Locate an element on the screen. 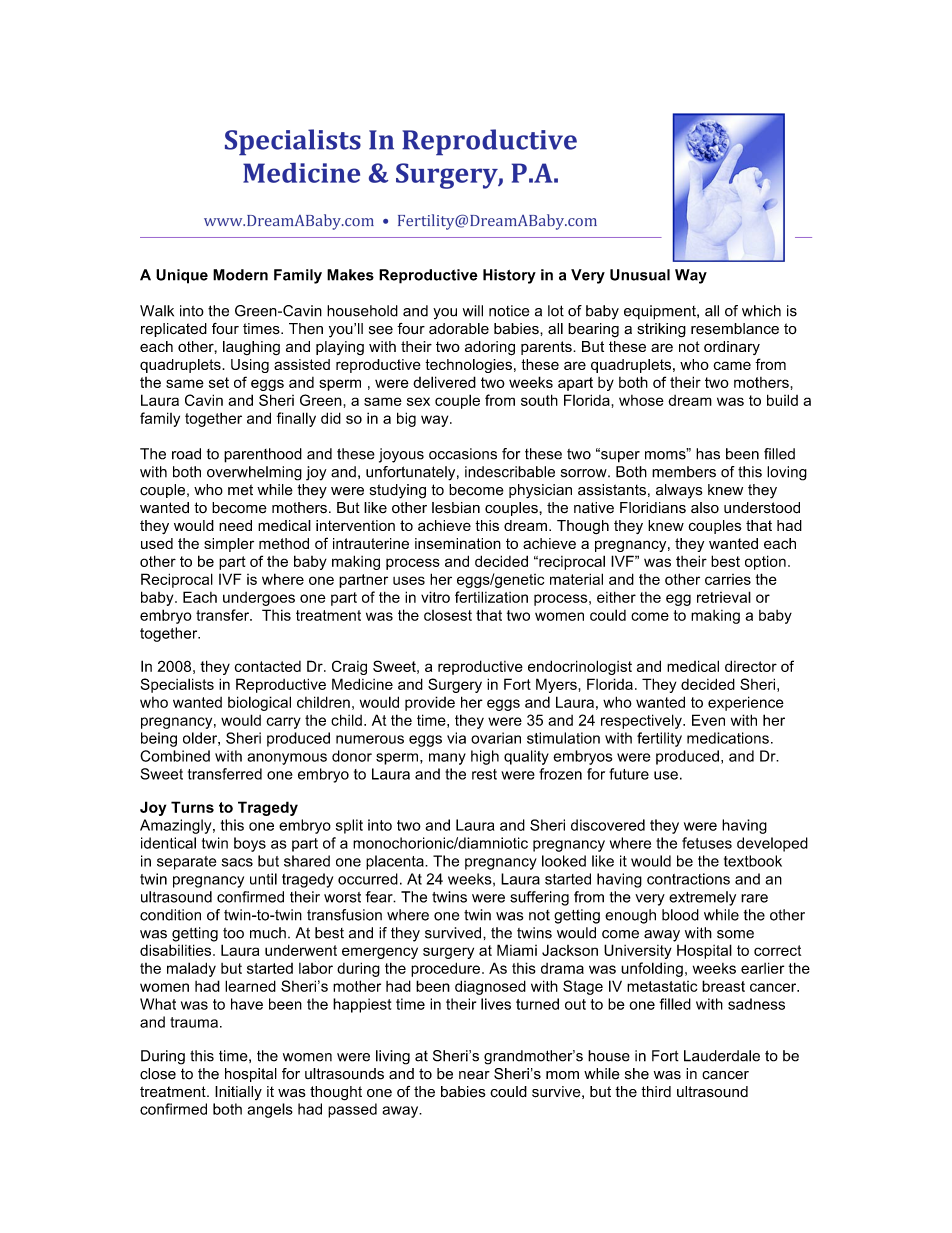  much is located at coordinates (268, 933).
